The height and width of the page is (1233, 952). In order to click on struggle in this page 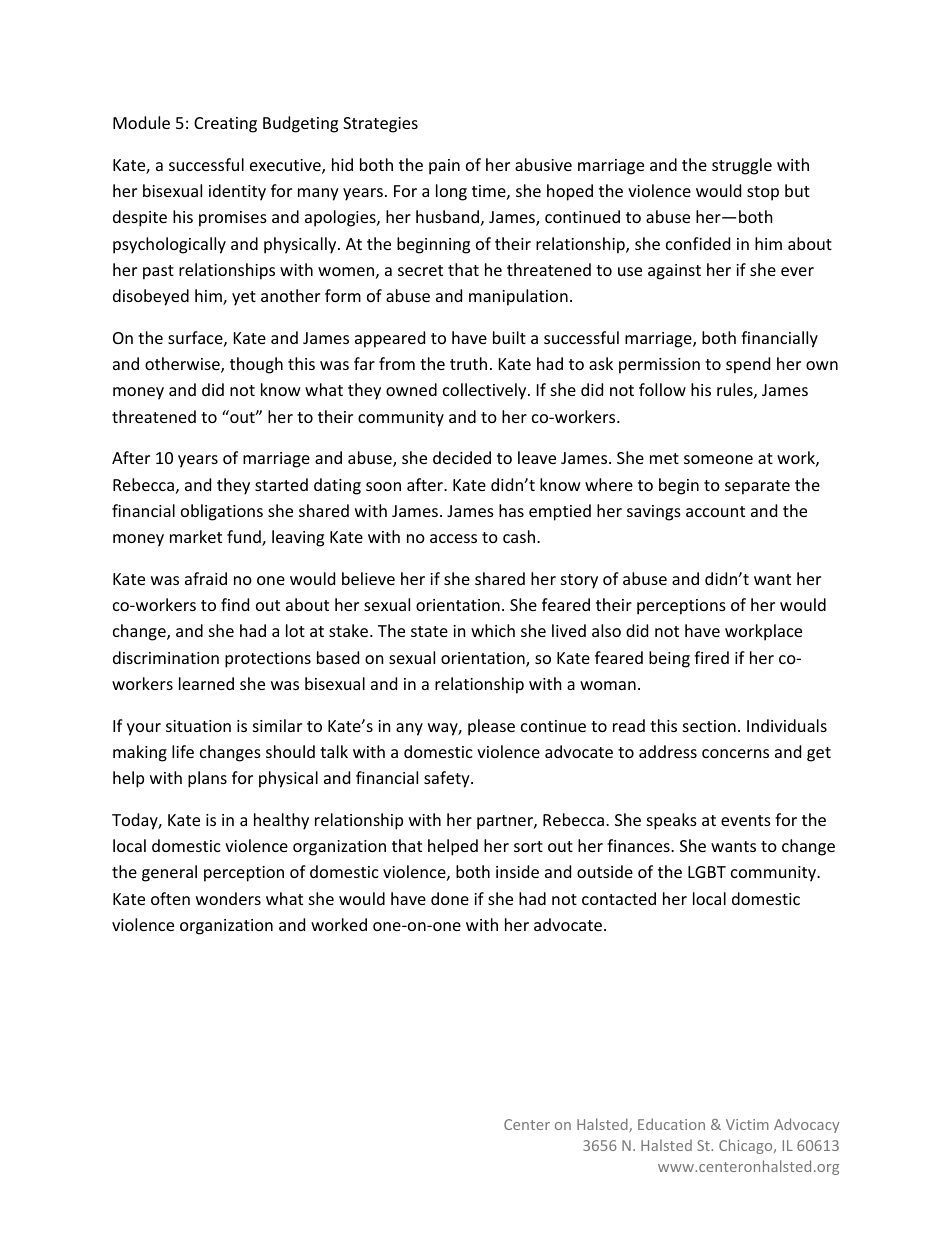, I will do `click(742, 166)`.
